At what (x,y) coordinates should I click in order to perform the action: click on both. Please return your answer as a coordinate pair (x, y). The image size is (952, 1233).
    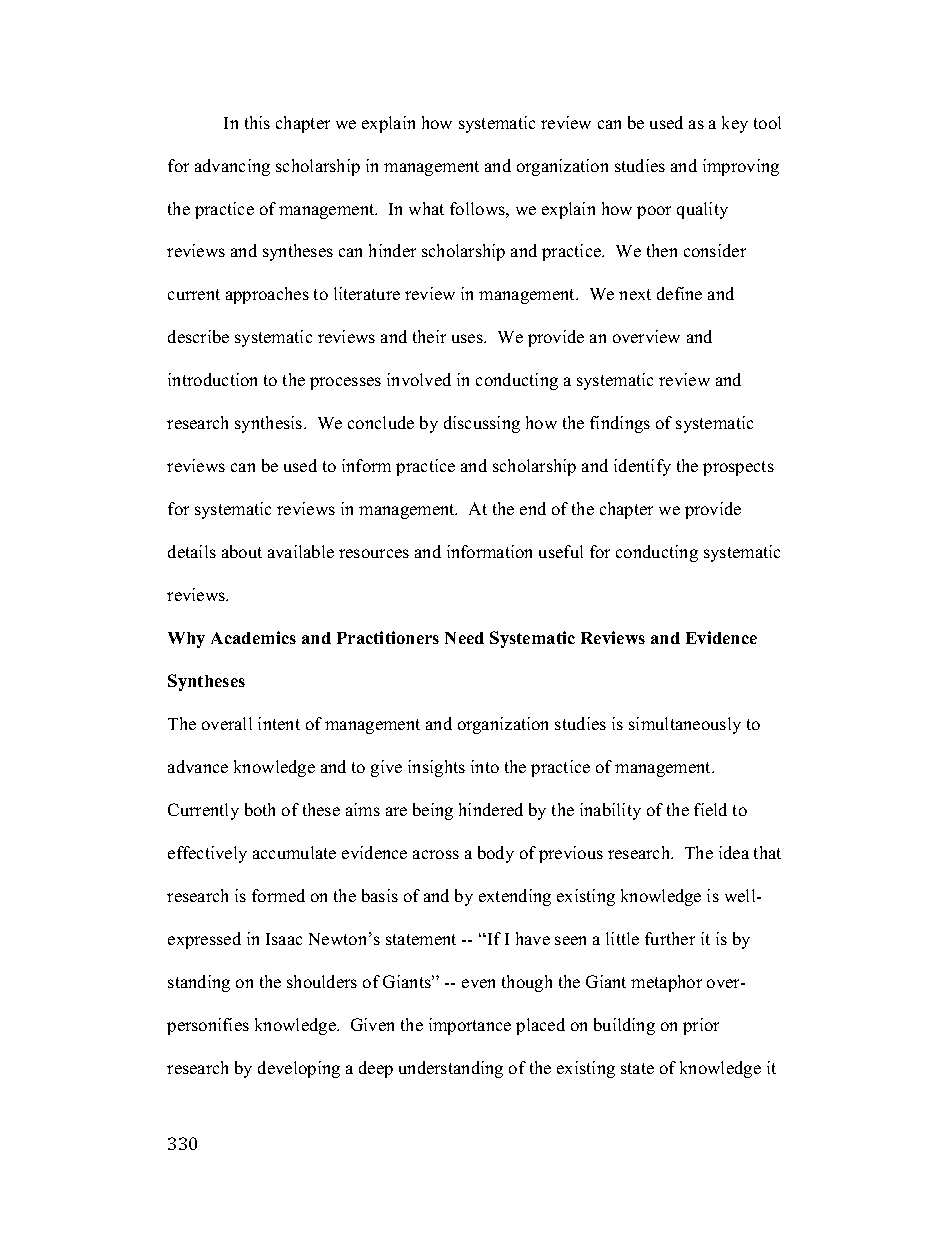
    Looking at the image, I should click on (260, 809).
